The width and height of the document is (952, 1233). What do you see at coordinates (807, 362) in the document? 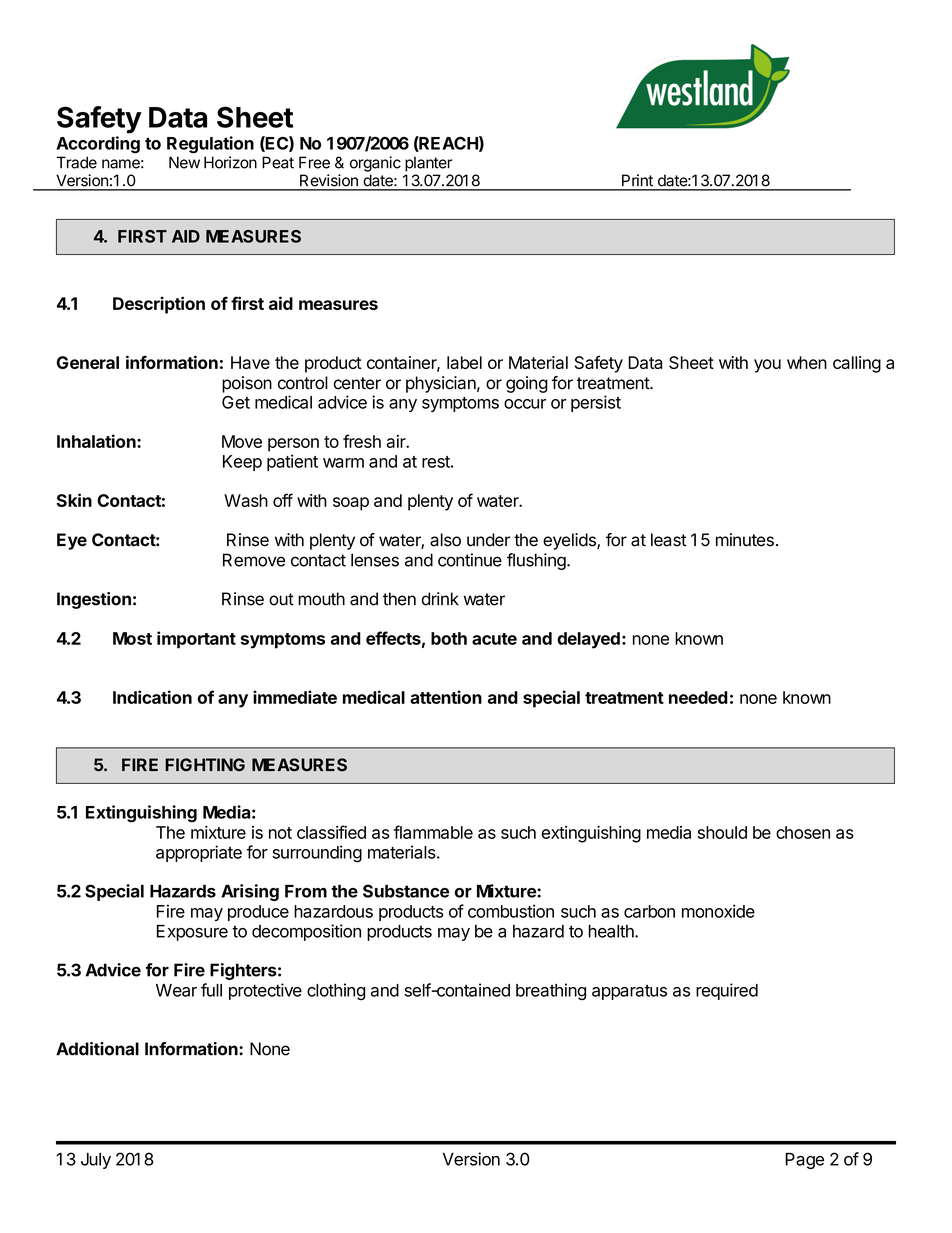
I see `when` at bounding box center [807, 362].
